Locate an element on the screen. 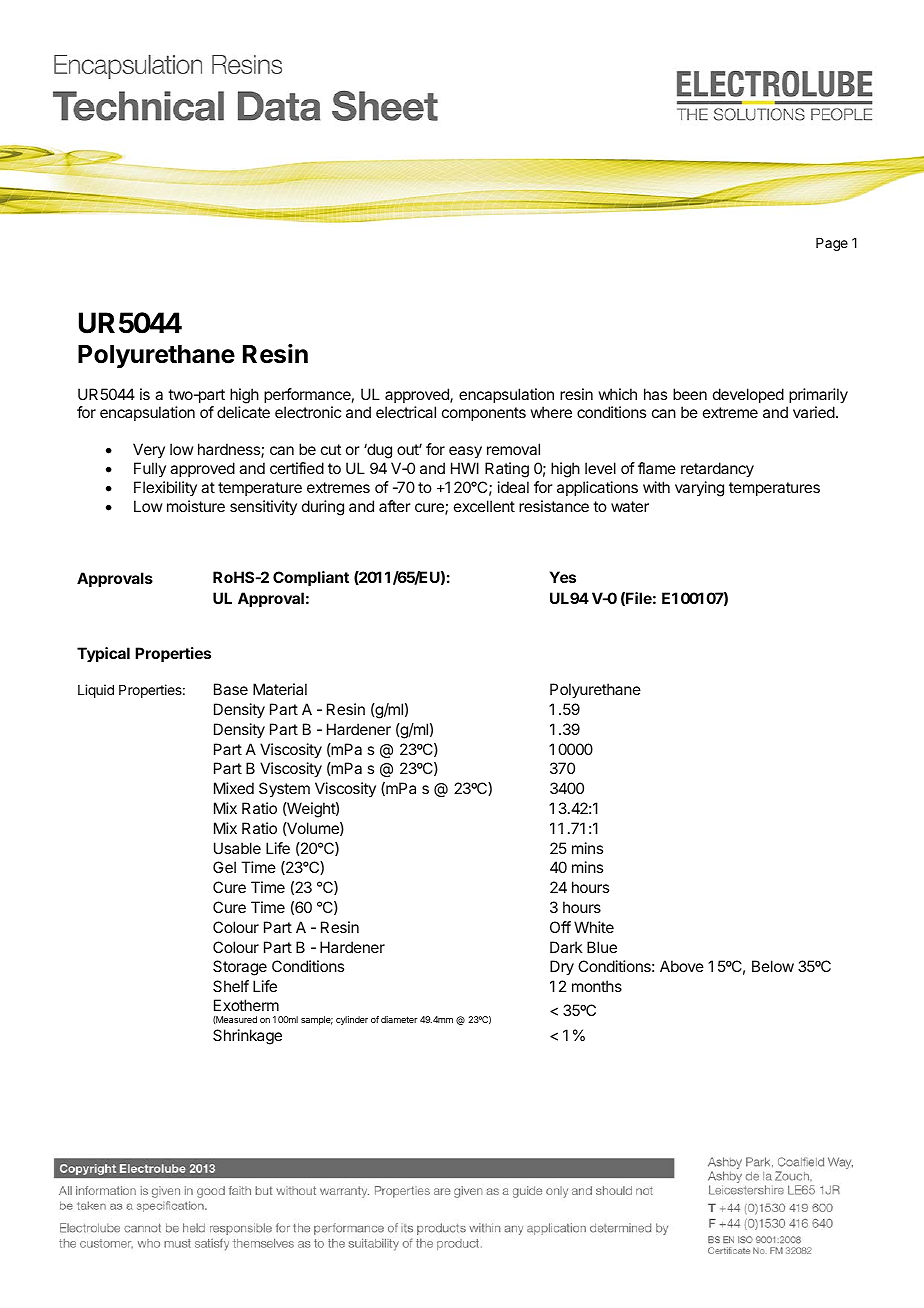 The image size is (924, 1308). delicate is located at coordinates (243, 412).
